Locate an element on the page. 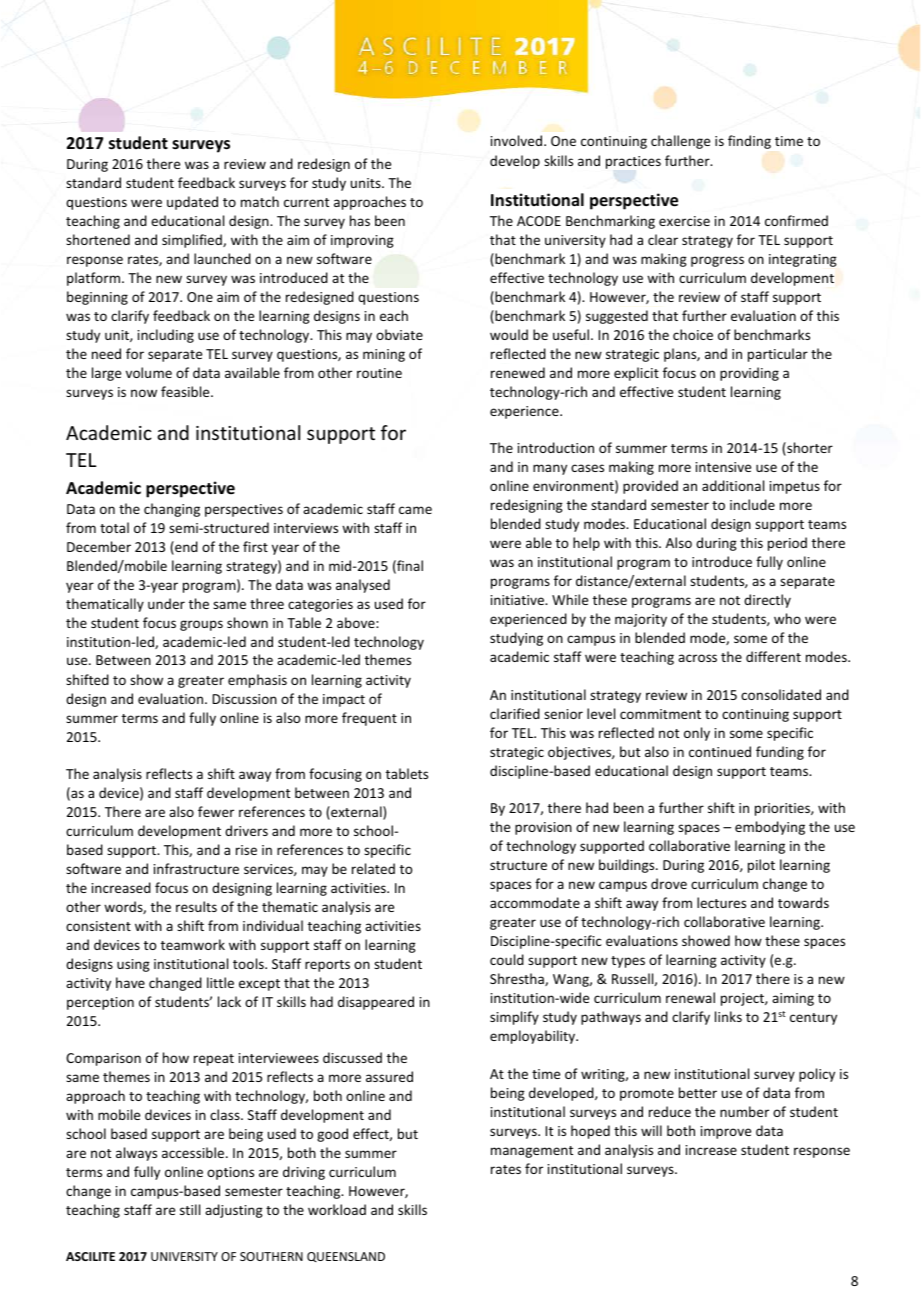  consolidated is located at coordinates (781, 694).
